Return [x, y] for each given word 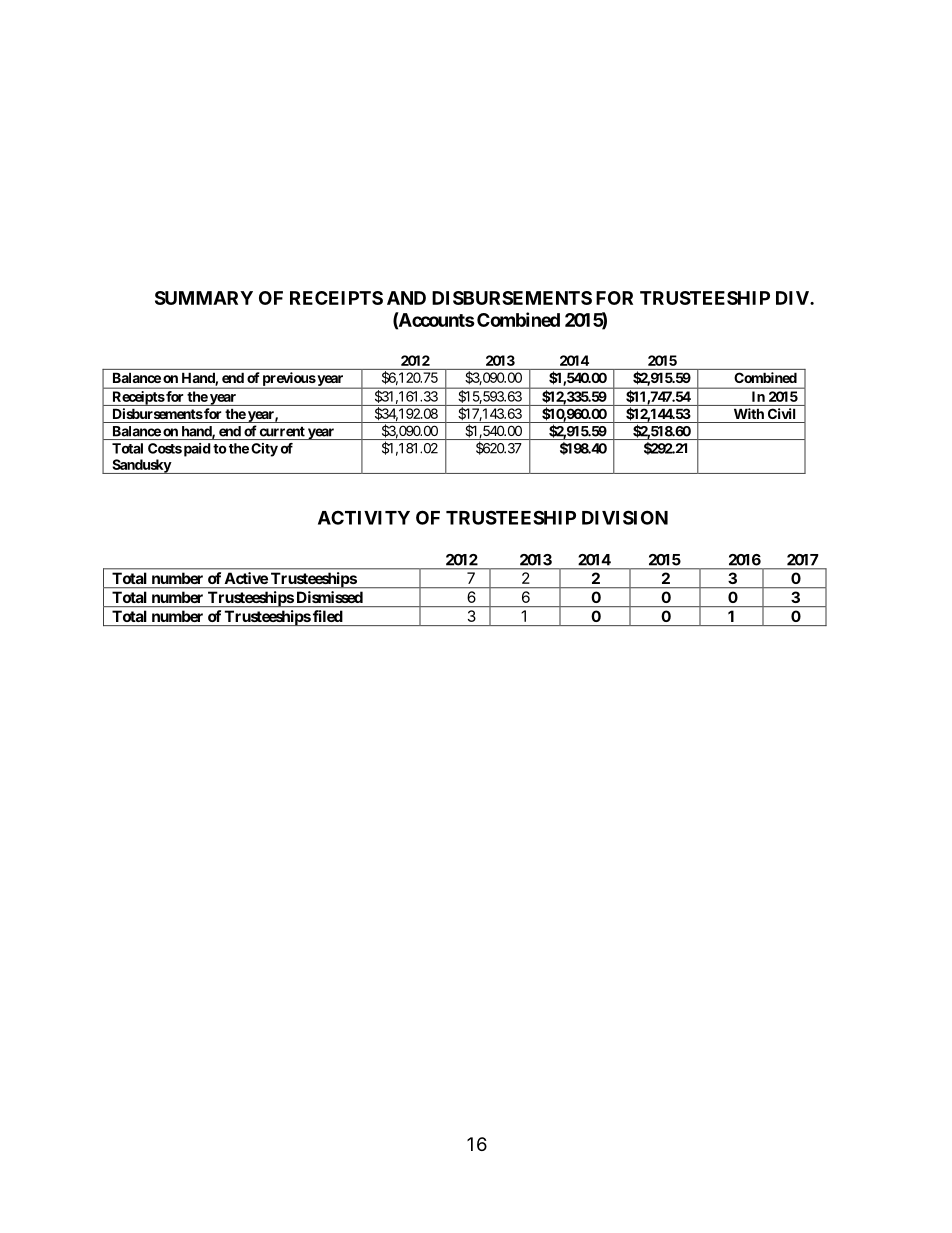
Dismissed [330, 597]
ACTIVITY [364, 517]
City [264, 450]
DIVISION [625, 517]
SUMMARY [204, 298]
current [282, 432]
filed [327, 616]
